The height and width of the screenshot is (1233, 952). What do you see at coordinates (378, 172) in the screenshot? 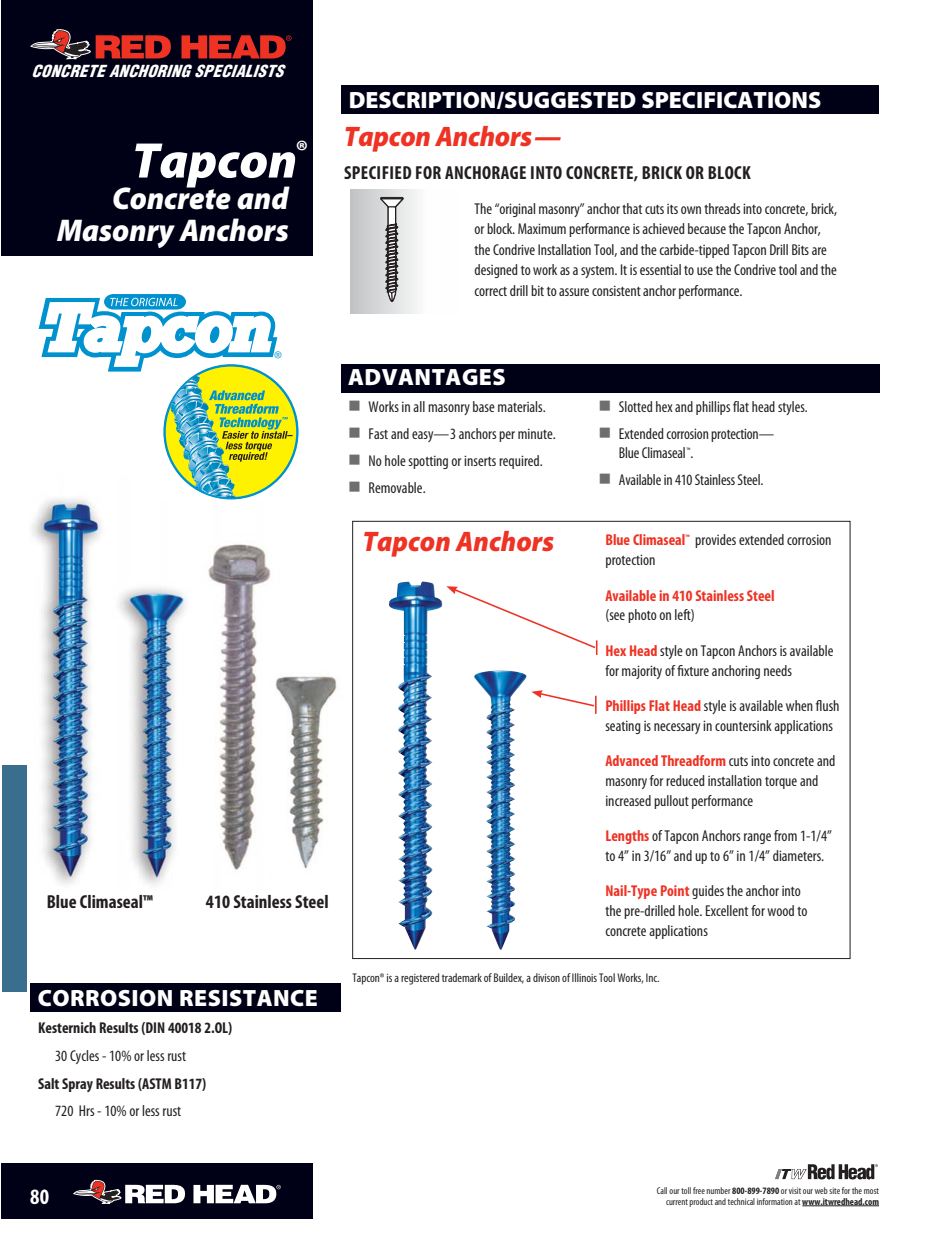
I see `SPECIFIED` at bounding box center [378, 172].
